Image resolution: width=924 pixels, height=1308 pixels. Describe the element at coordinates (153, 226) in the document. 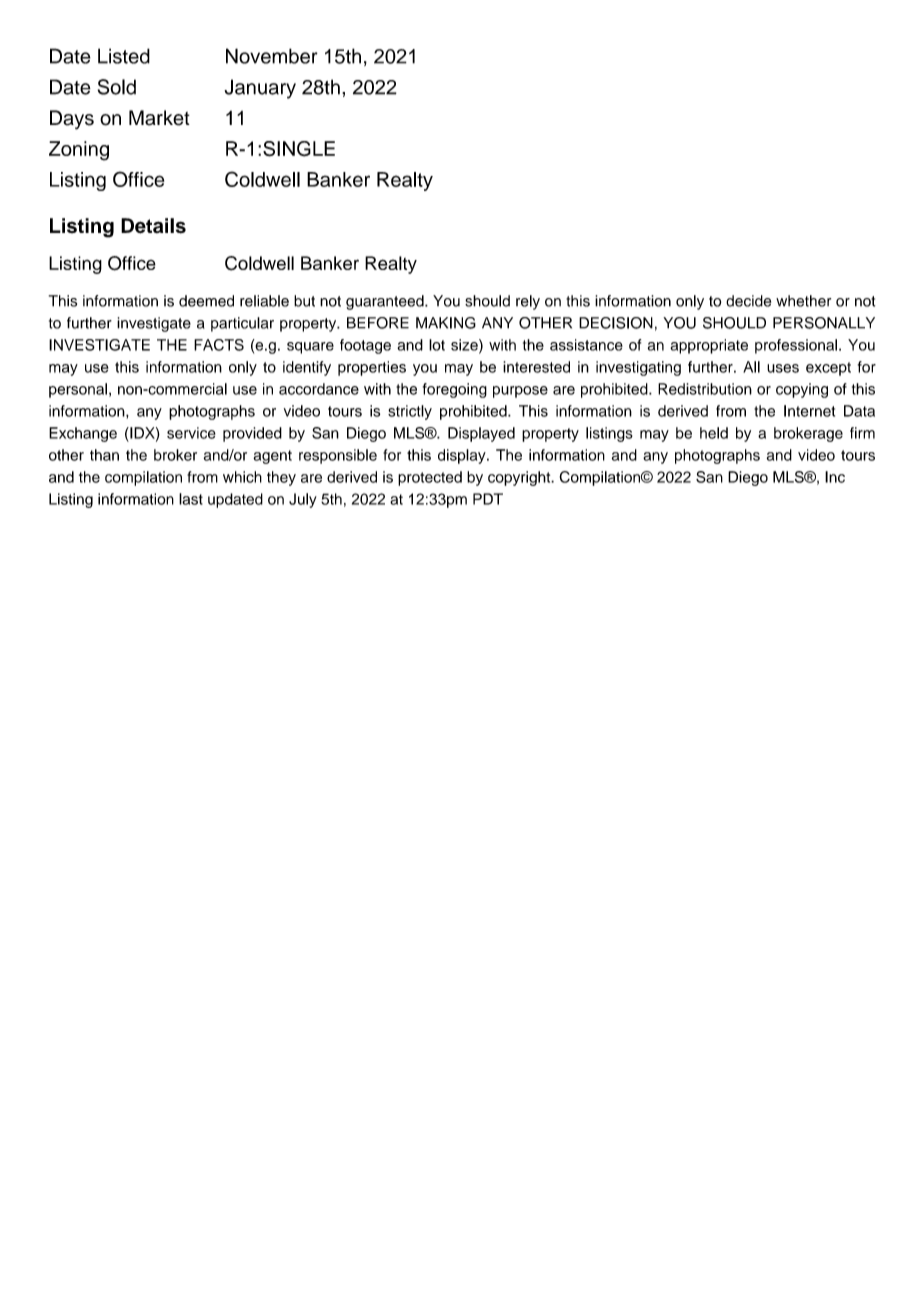

I see `Details` at that location.
